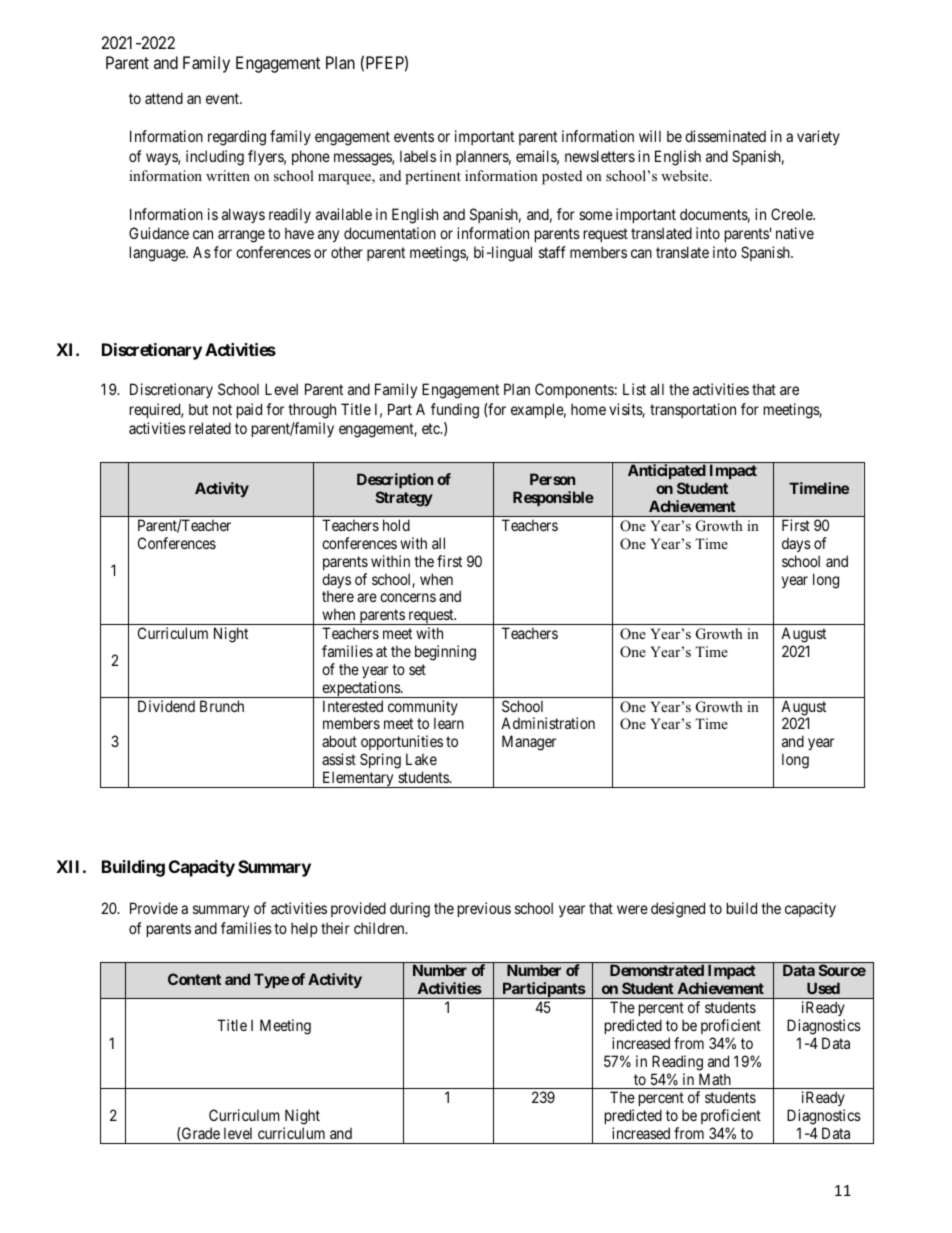 This image has width=952, height=1233. Describe the element at coordinates (249, 410) in the image. I see `paid` at that location.
